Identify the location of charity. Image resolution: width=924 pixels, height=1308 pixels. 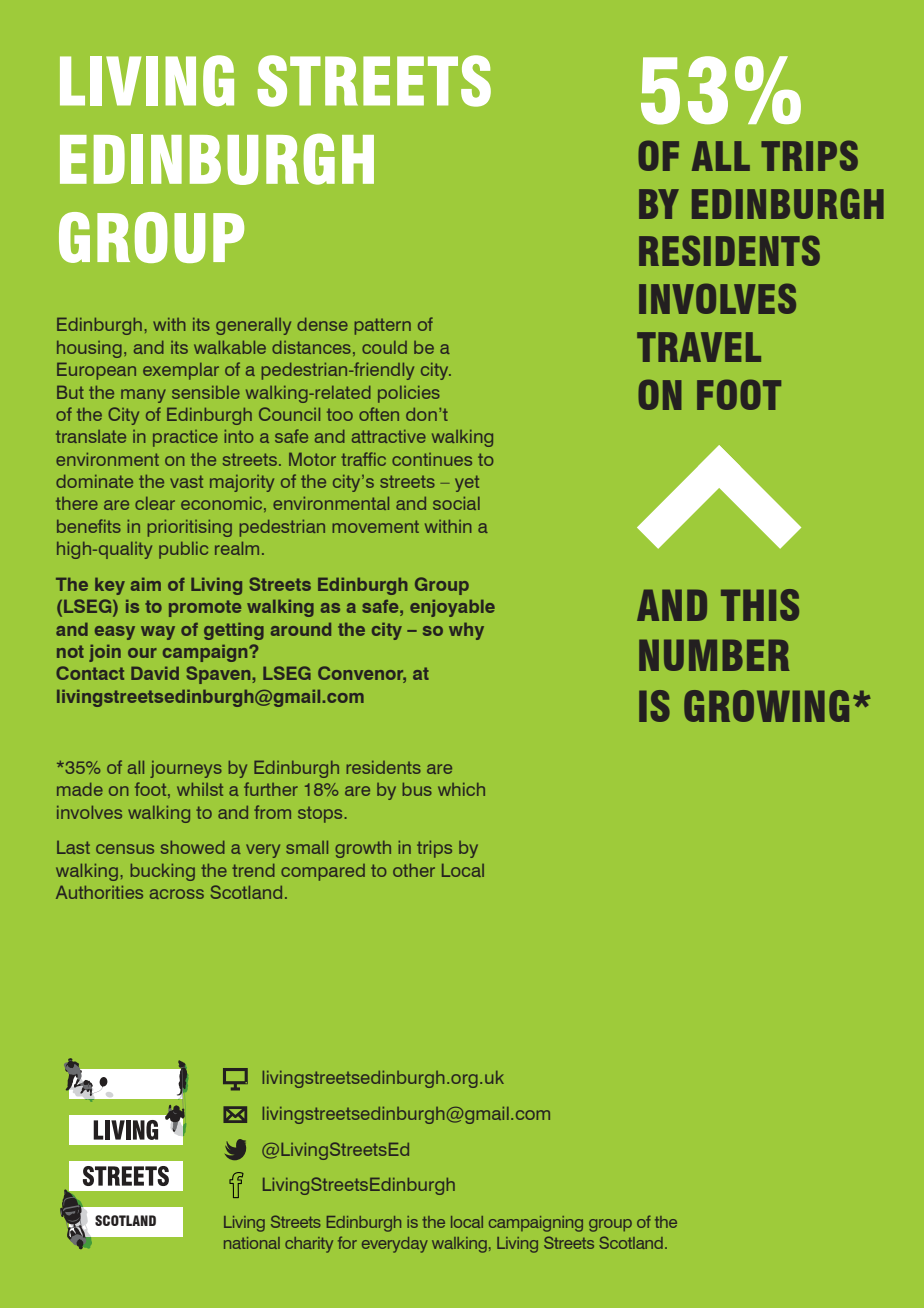
(309, 1245).
